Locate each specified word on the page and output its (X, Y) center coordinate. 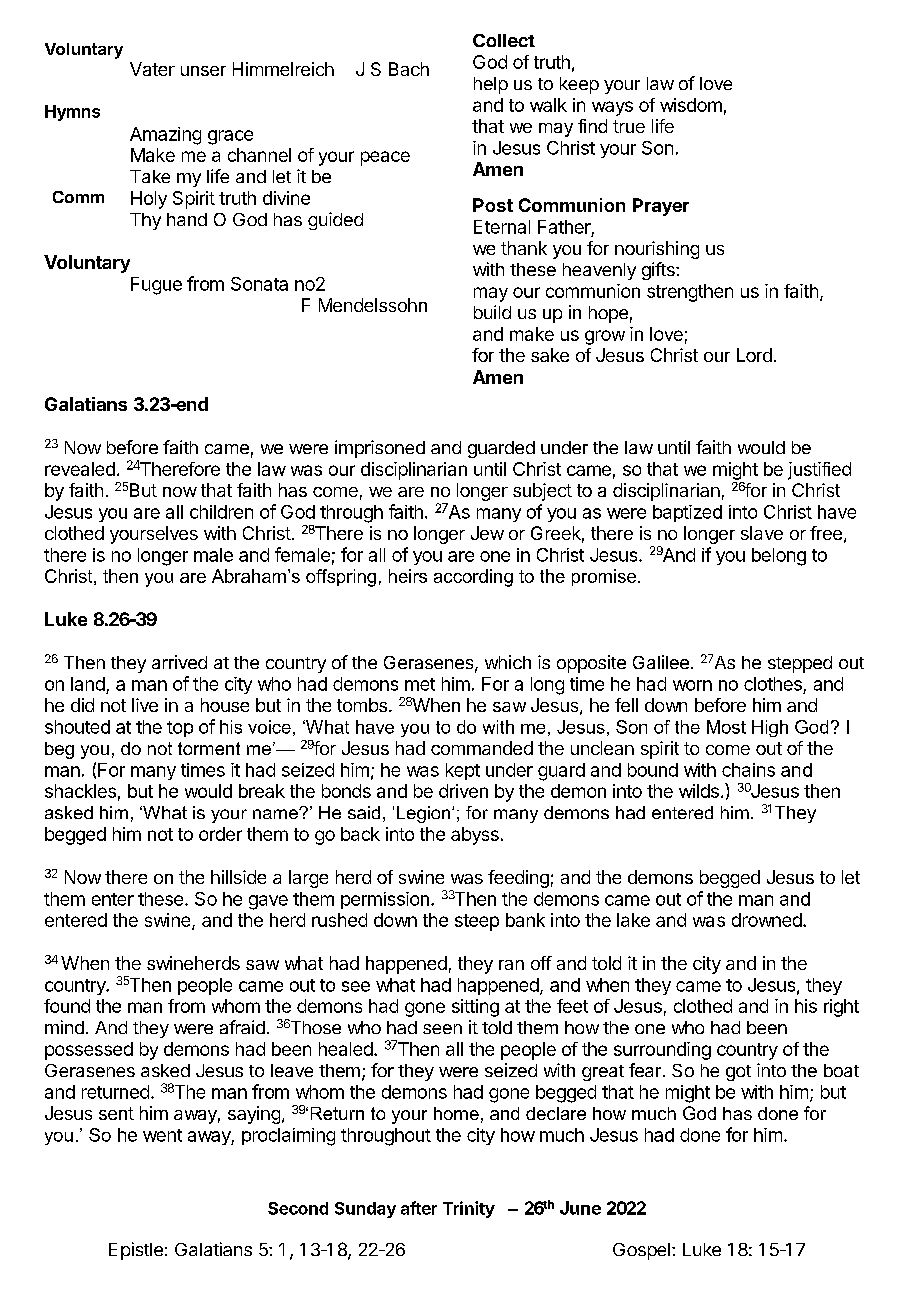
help (491, 85)
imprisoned (380, 449)
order (220, 834)
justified (819, 471)
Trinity (469, 1209)
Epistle (136, 1251)
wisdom (691, 105)
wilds (699, 791)
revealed (80, 469)
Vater (152, 69)
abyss (475, 836)
